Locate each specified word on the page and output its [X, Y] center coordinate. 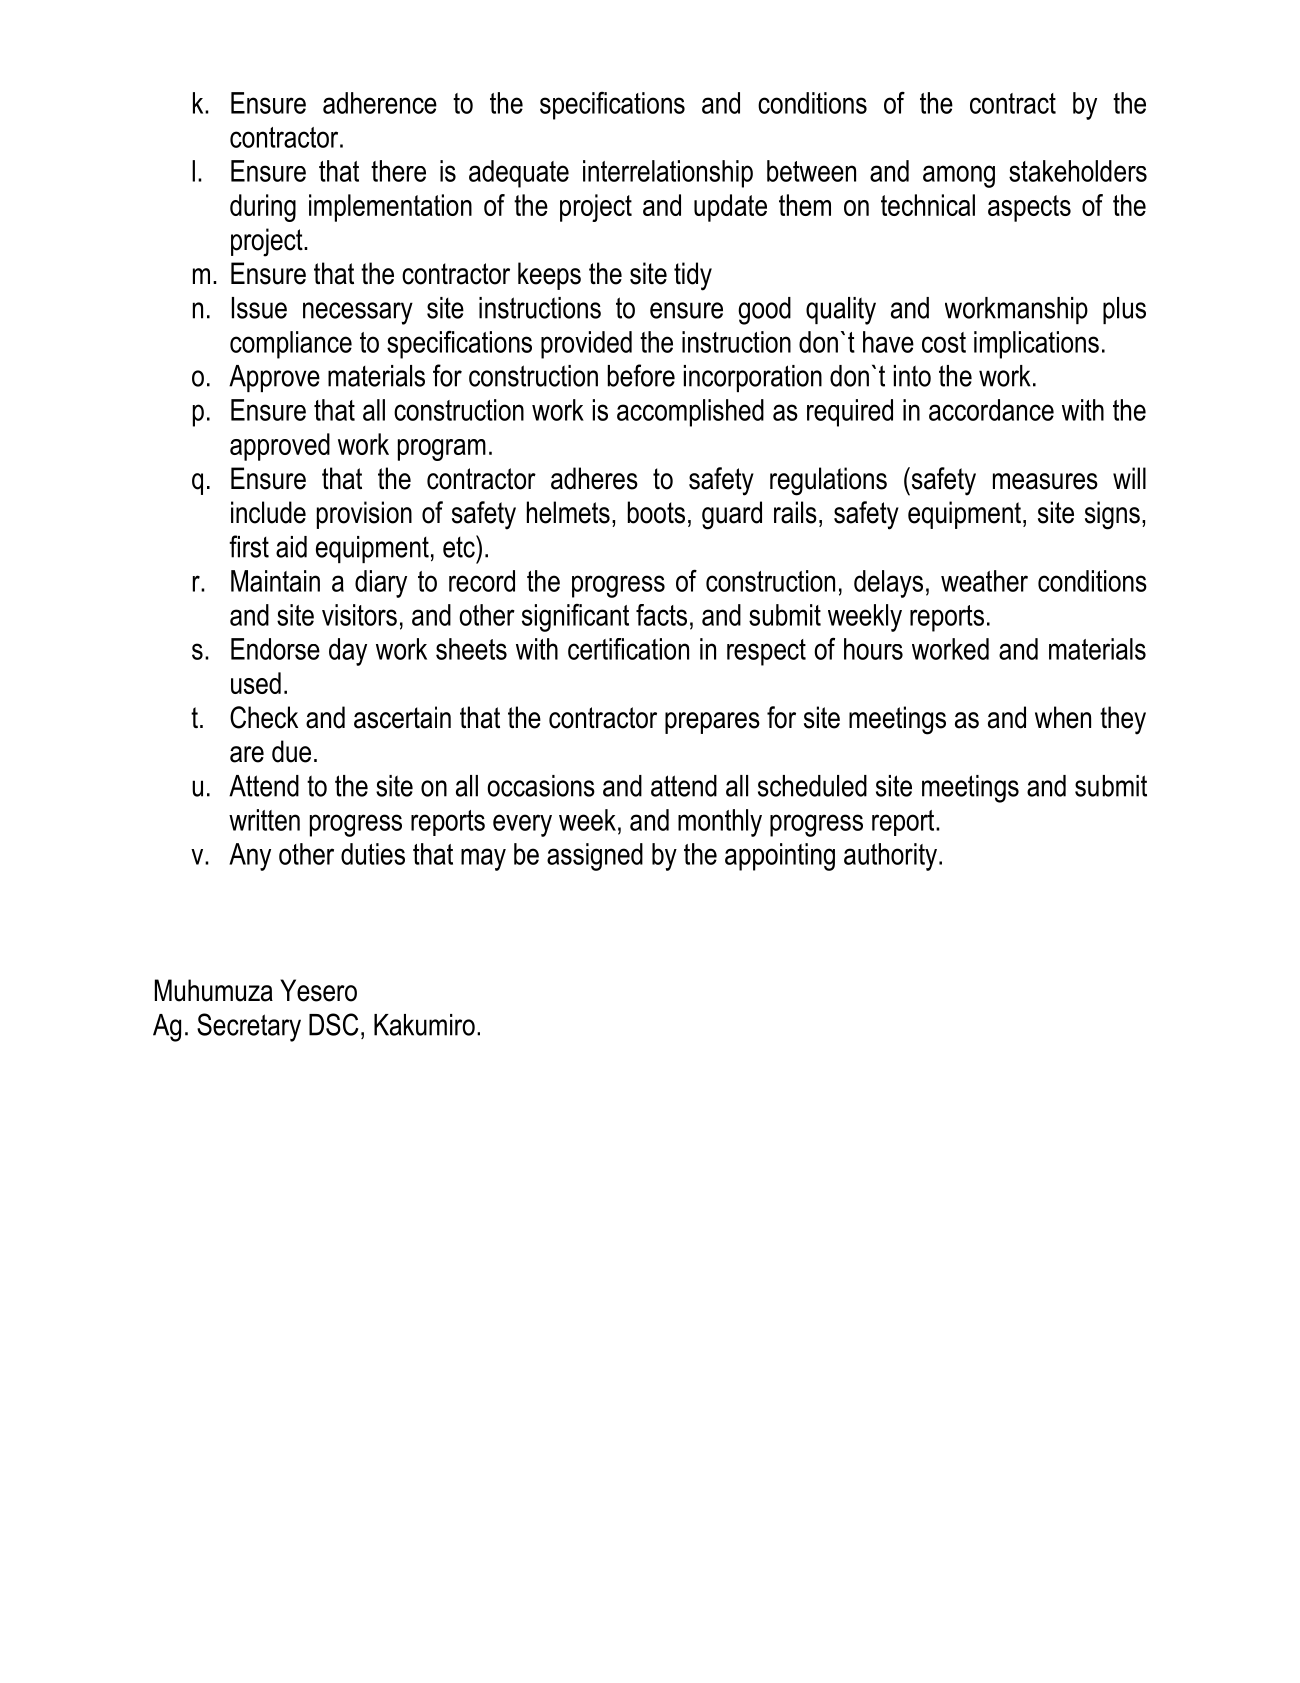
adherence [380, 103]
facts [661, 615]
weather [984, 581]
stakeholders [1078, 171]
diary [381, 584]
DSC [333, 1024]
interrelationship [668, 174]
